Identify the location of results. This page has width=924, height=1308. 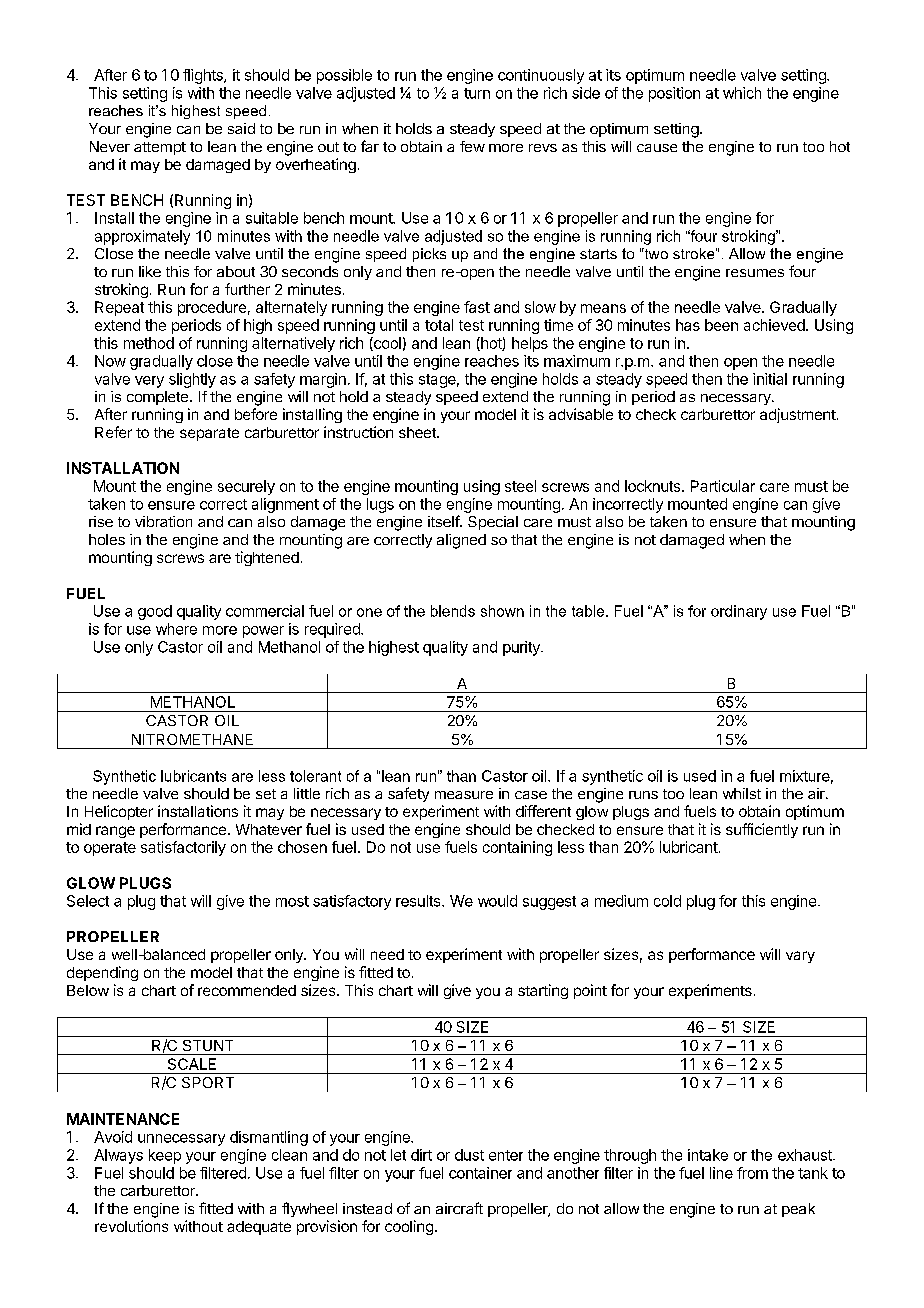
(419, 901).
